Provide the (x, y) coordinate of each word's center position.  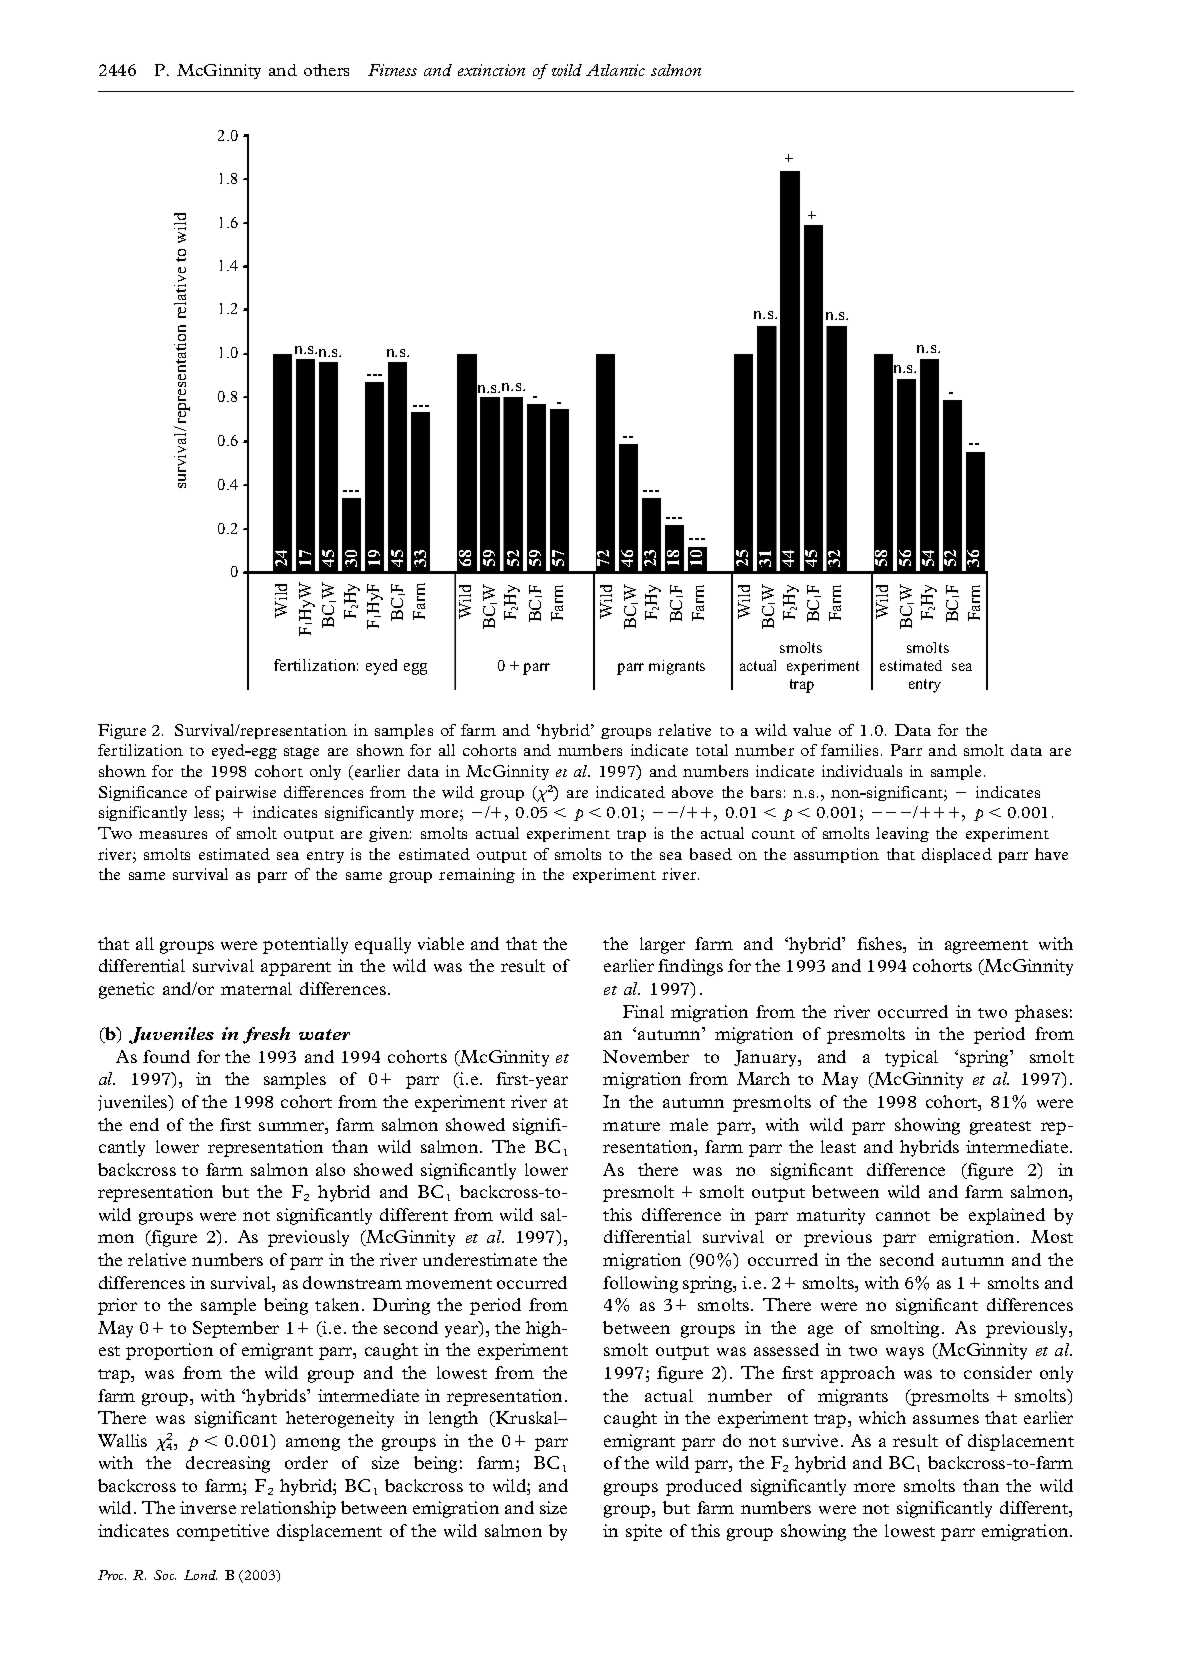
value (812, 730)
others (326, 70)
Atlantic (615, 70)
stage (301, 753)
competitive (223, 1532)
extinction (491, 70)
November (646, 1056)
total (712, 750)
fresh (266, 1035)
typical (911, 1058)
